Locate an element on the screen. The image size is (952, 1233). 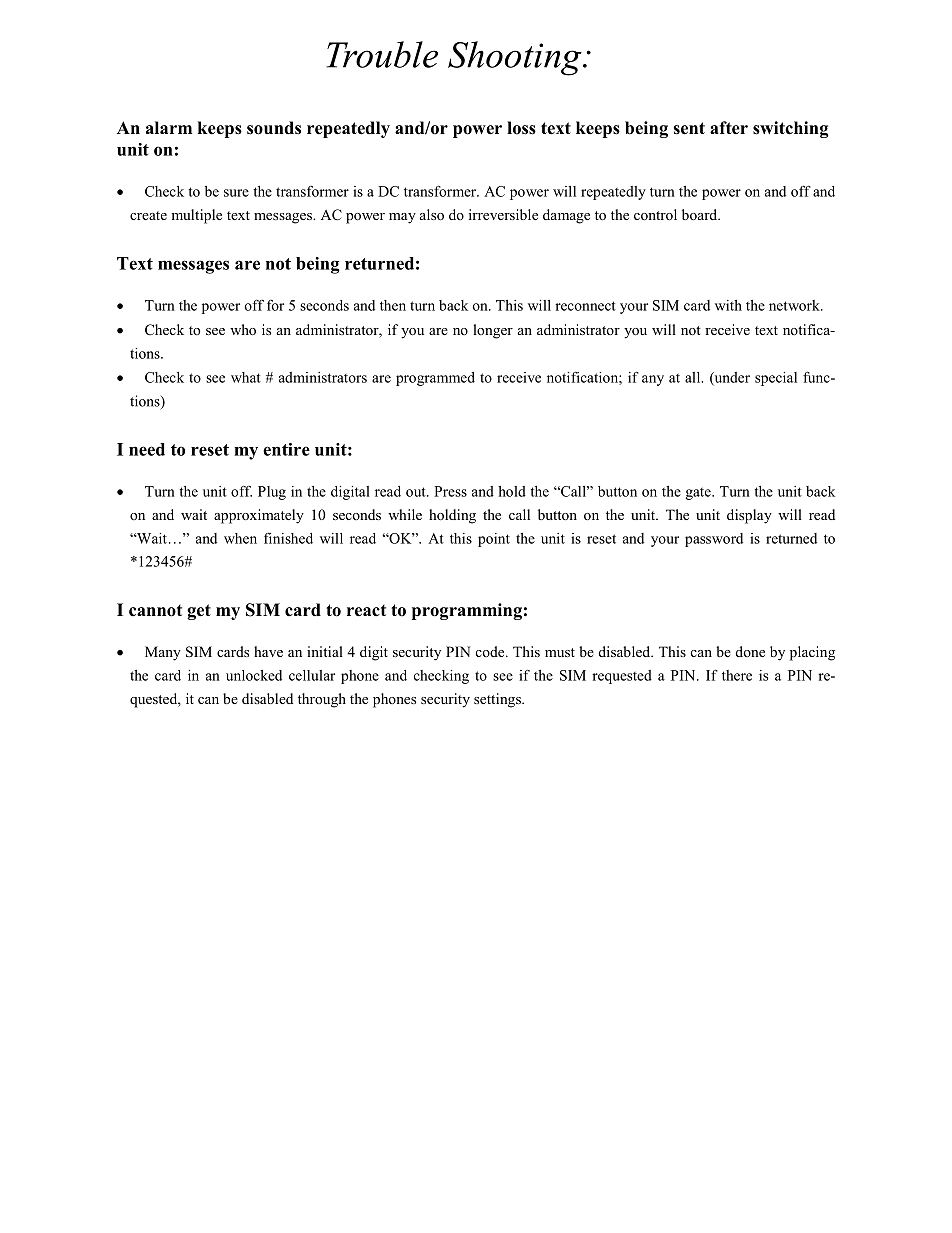
programmed is located at coordinates (435, 379).
